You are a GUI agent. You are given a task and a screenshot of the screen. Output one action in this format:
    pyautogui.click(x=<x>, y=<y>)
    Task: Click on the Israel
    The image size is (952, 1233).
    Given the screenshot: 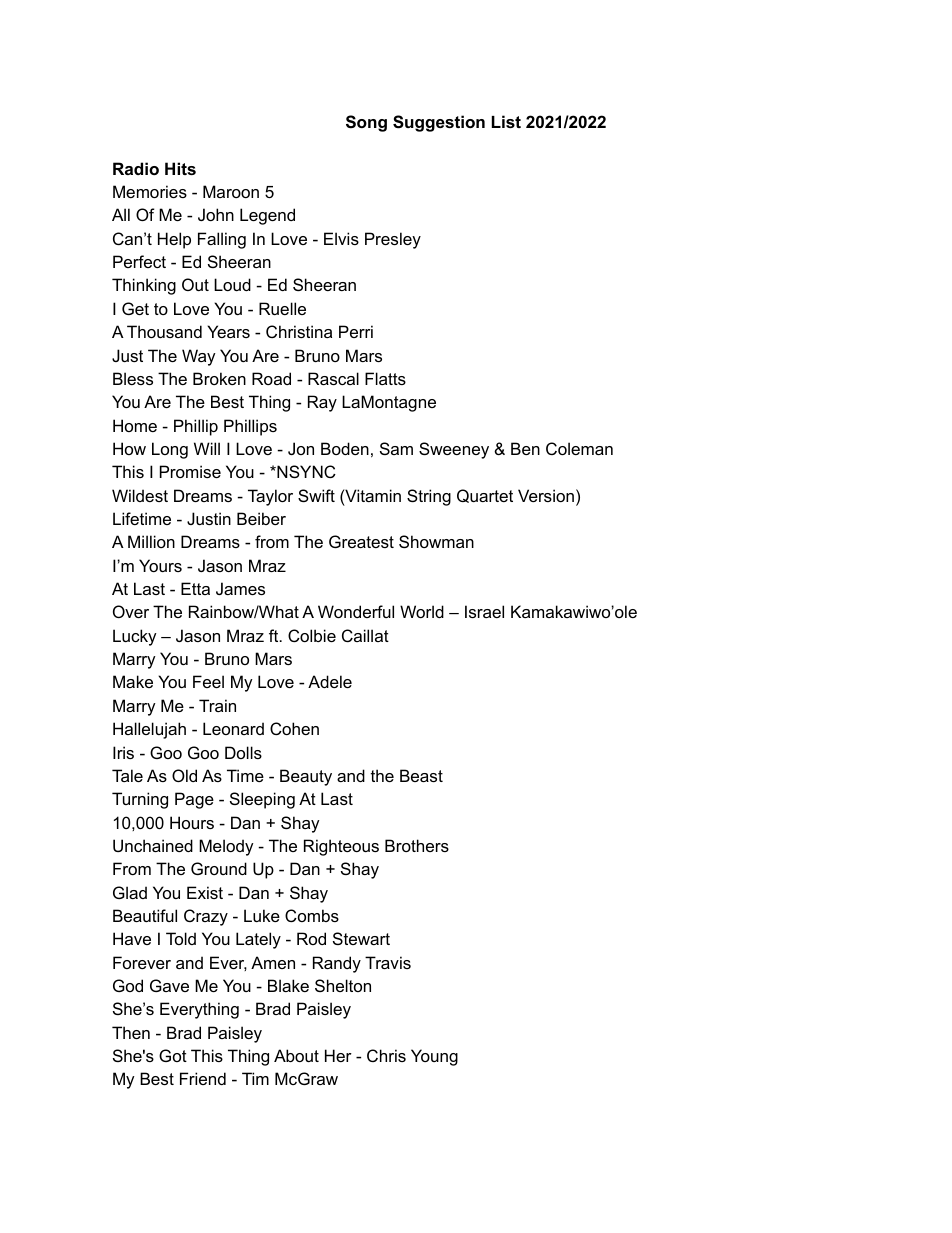 What is the action you would take?
    pyautogui.click(x=484, y=611)
